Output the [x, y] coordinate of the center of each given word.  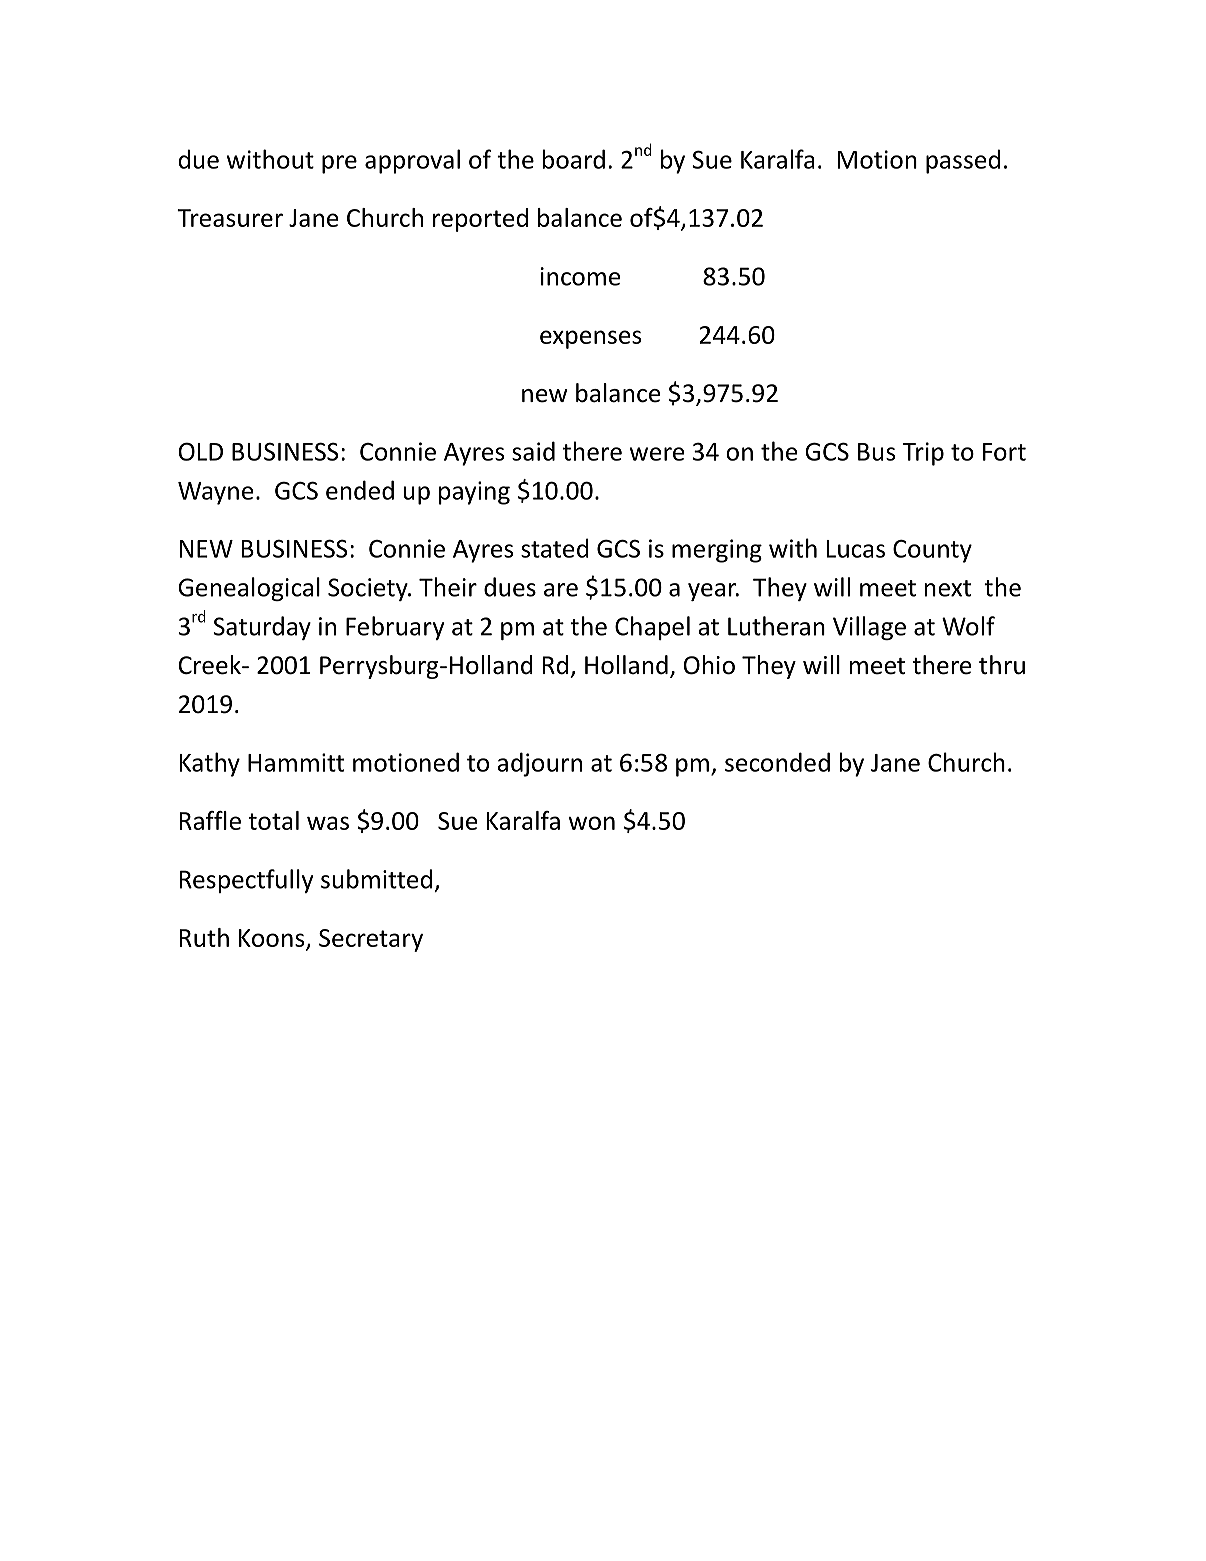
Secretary [371, 940]
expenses [590, 339]
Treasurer [230, 218]
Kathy [210, 764]
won [591, 823]
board [574, 159]
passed [963, 161]
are [561, 590]
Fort [1004, 452]
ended [360, 490]
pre [339, 164]
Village [869, 628]
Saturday [262, 628]
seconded [777, 762]
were [657, 454]
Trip [923, 454]
